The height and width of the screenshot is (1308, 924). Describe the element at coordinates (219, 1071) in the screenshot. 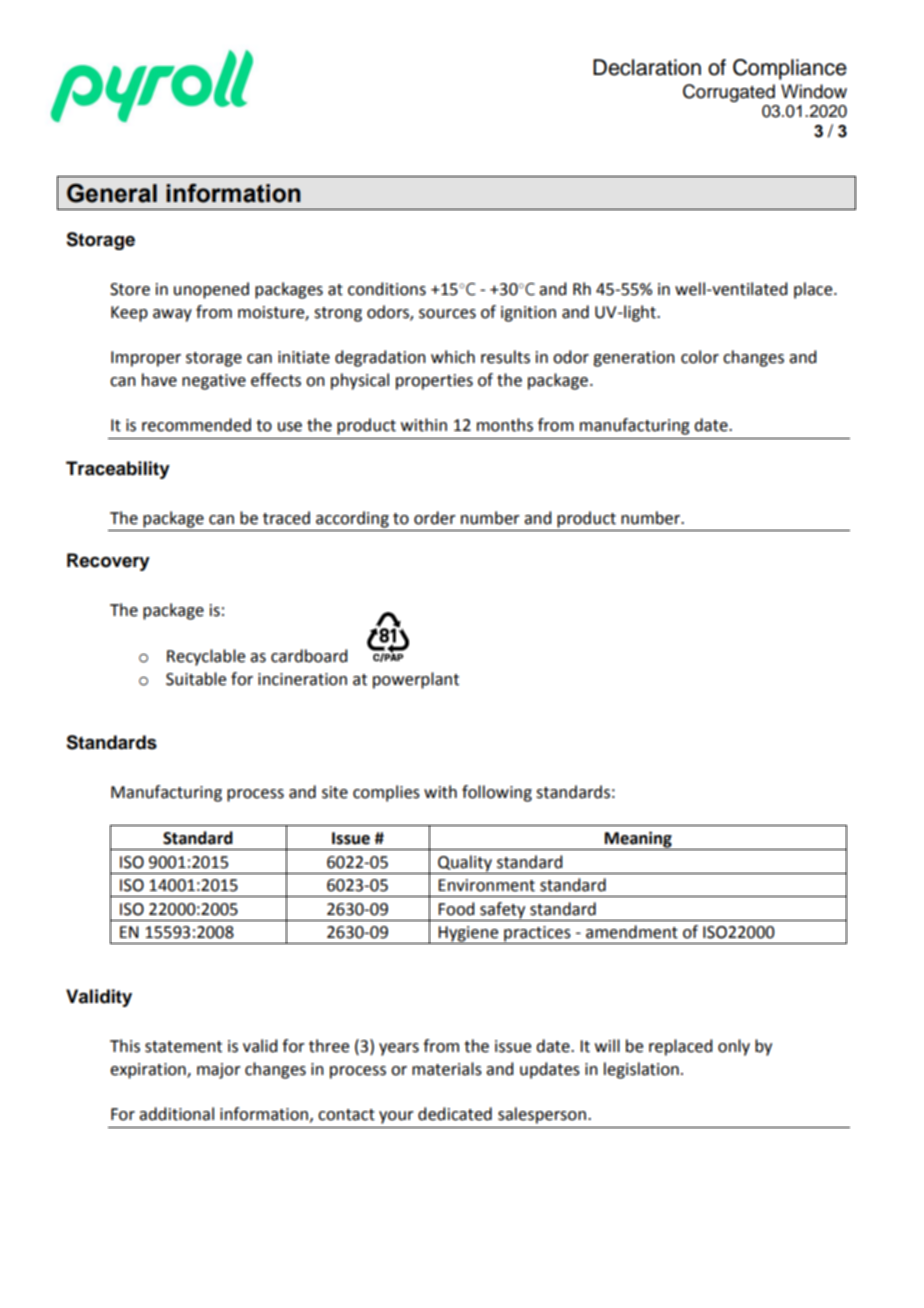

I see `major` at that location.
